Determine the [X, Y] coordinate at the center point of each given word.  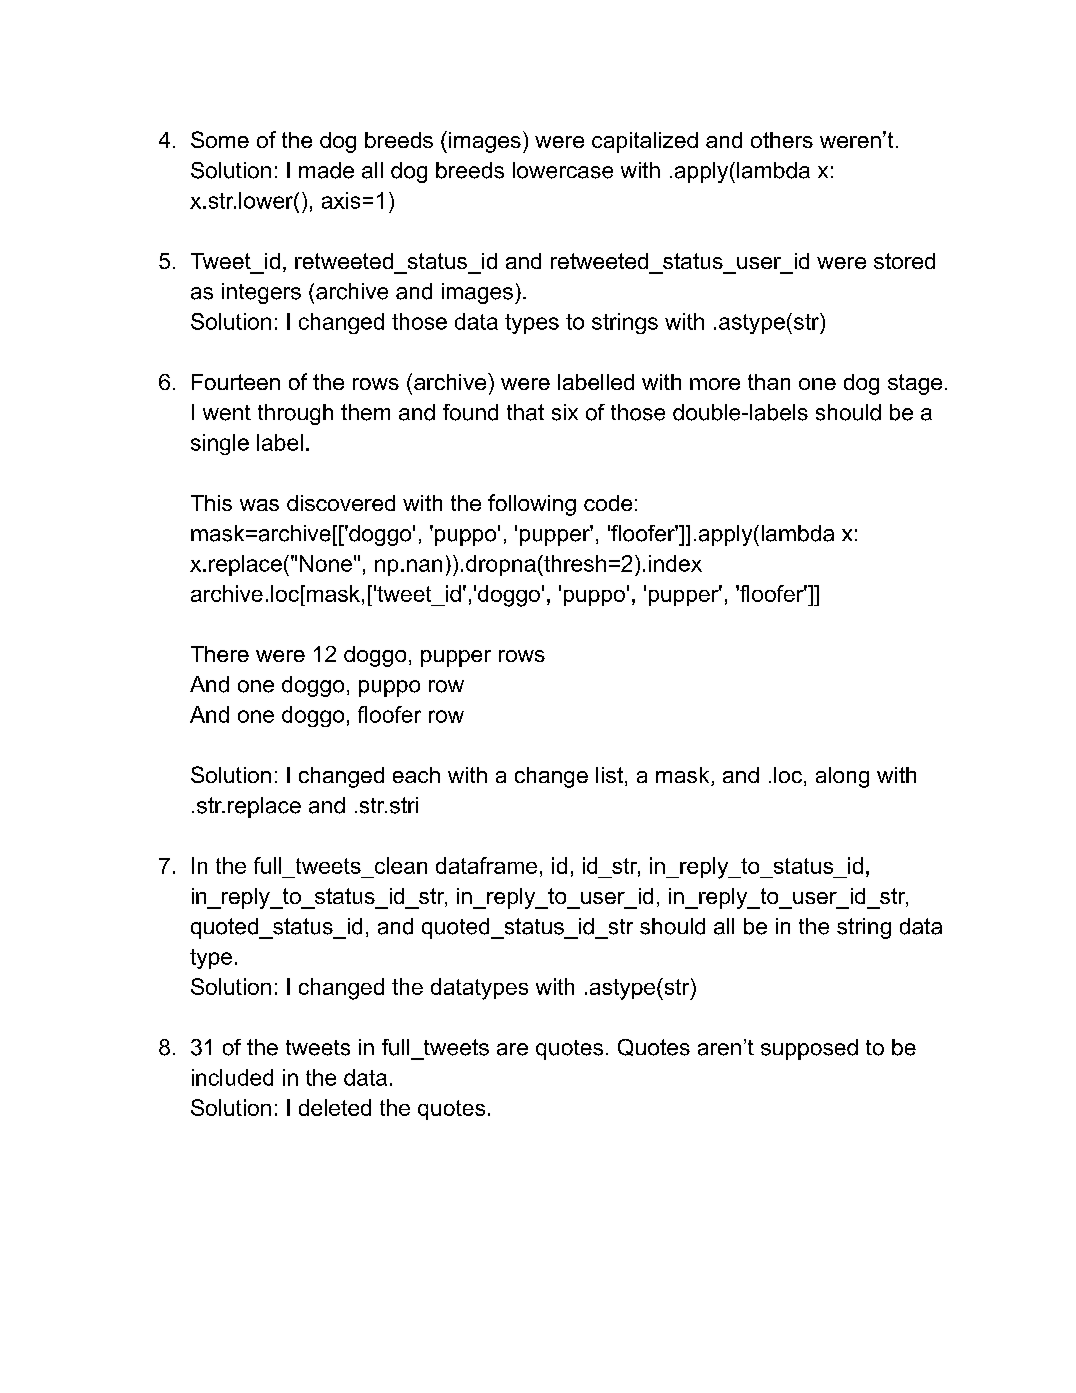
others [782, 140]
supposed [809, 1049]
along [842, 777]
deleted [335, 1107]
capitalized [645, 142]
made [326, 170]
